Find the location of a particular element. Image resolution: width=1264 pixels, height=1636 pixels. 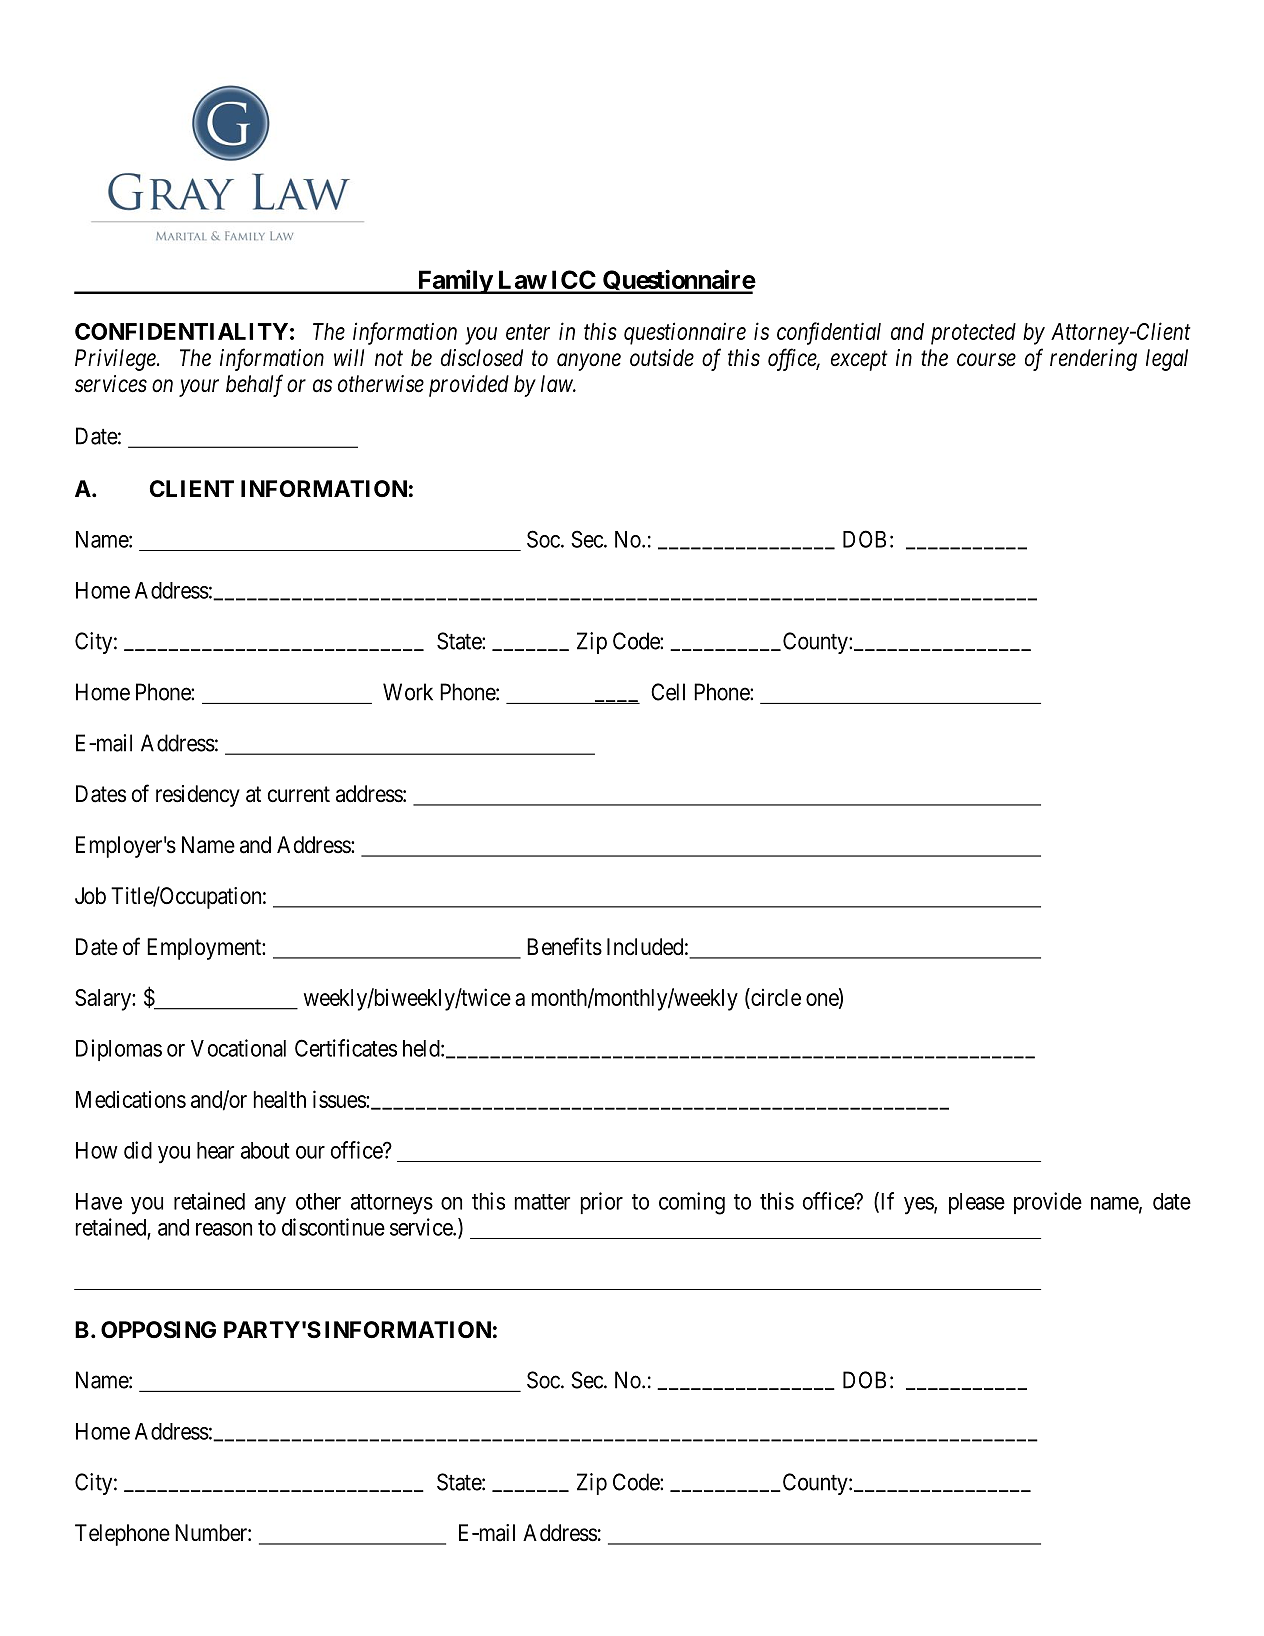

course is located at coordinates (986, 360).
